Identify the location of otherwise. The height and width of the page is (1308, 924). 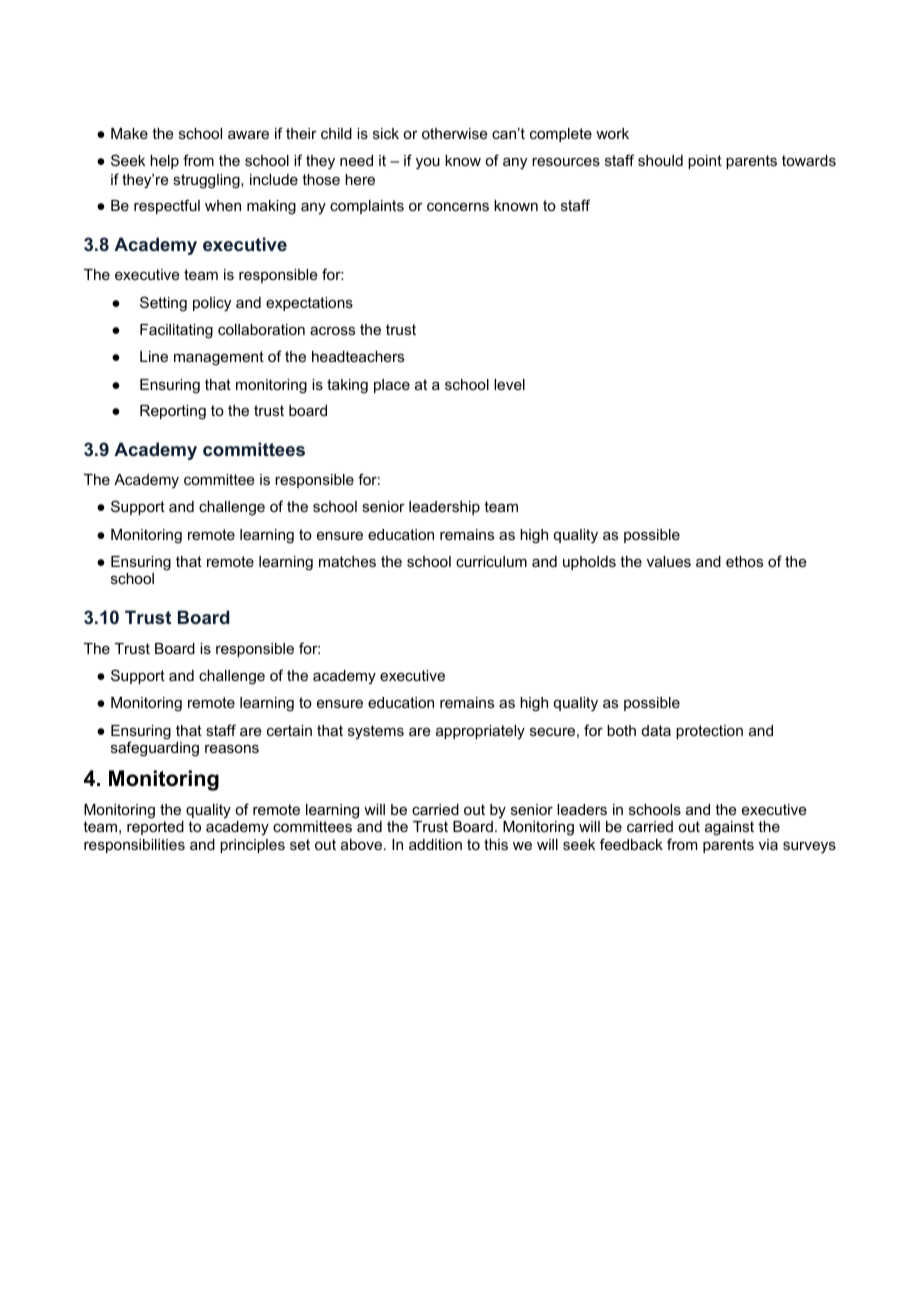
(455, 133).
